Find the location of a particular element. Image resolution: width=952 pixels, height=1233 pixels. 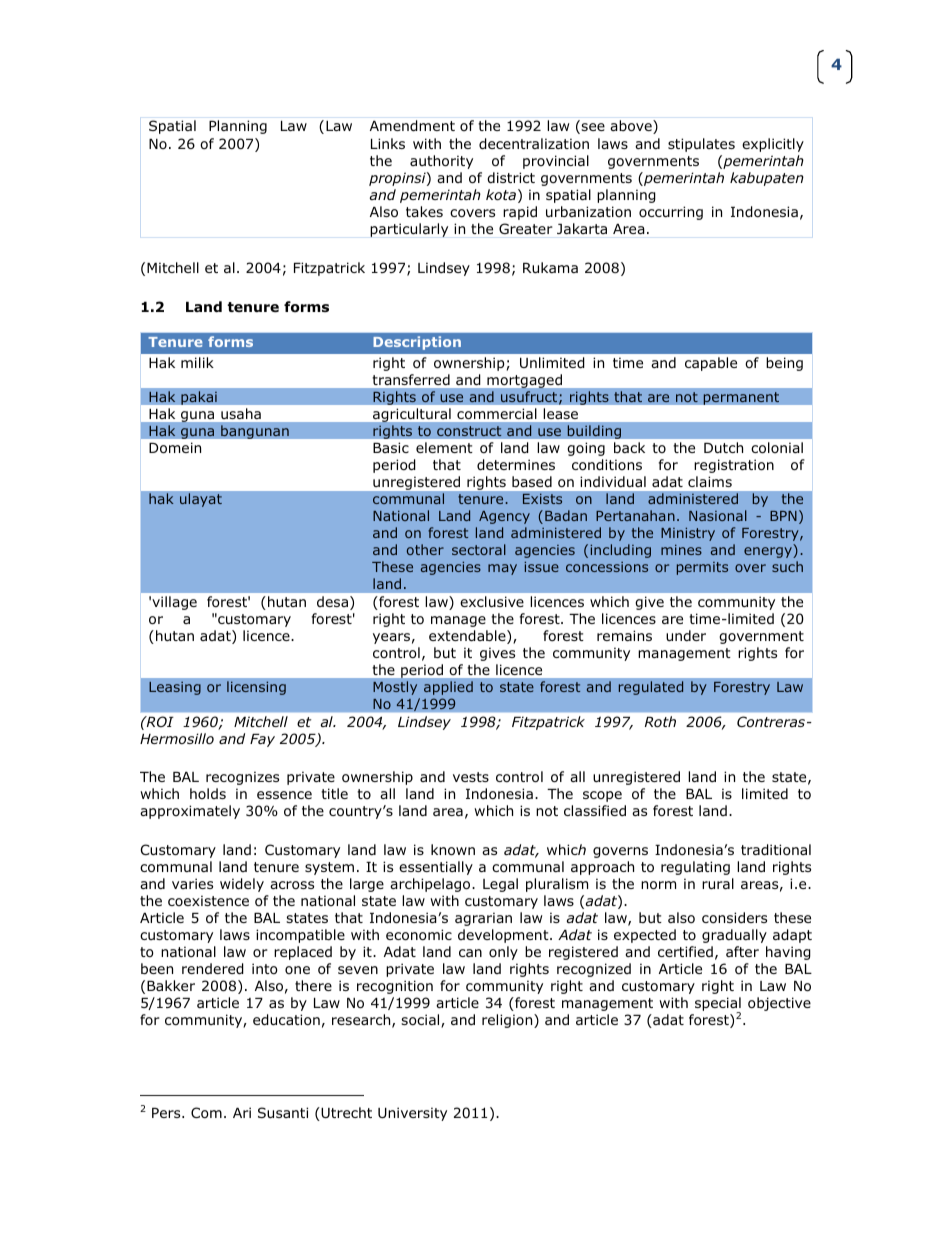

University is located at coordinates (412, 1114).
